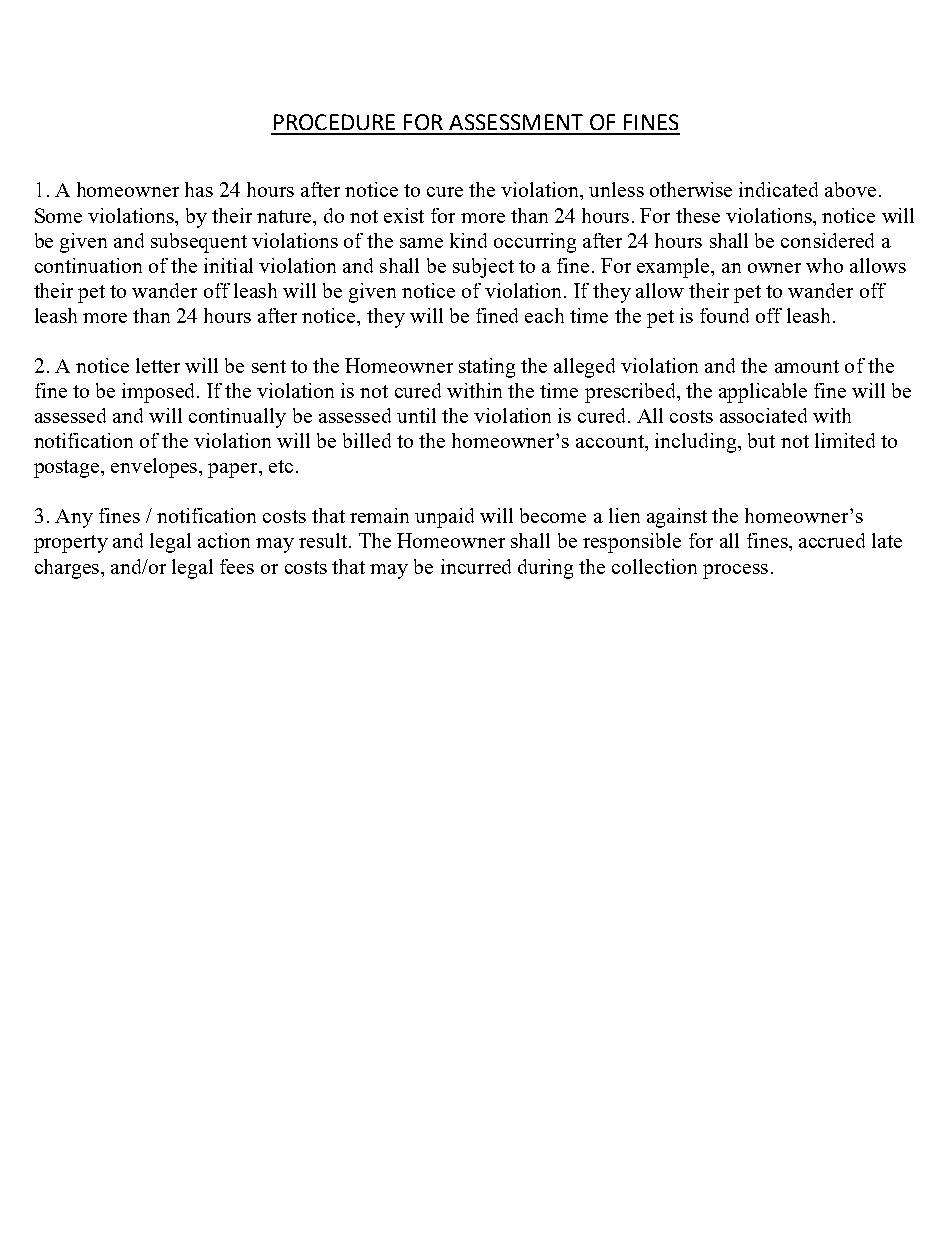 This screenshot has width=952, height=1233. Describe the element at coordinates (237, 566) in the screenshot. I see `fees` at that location.
